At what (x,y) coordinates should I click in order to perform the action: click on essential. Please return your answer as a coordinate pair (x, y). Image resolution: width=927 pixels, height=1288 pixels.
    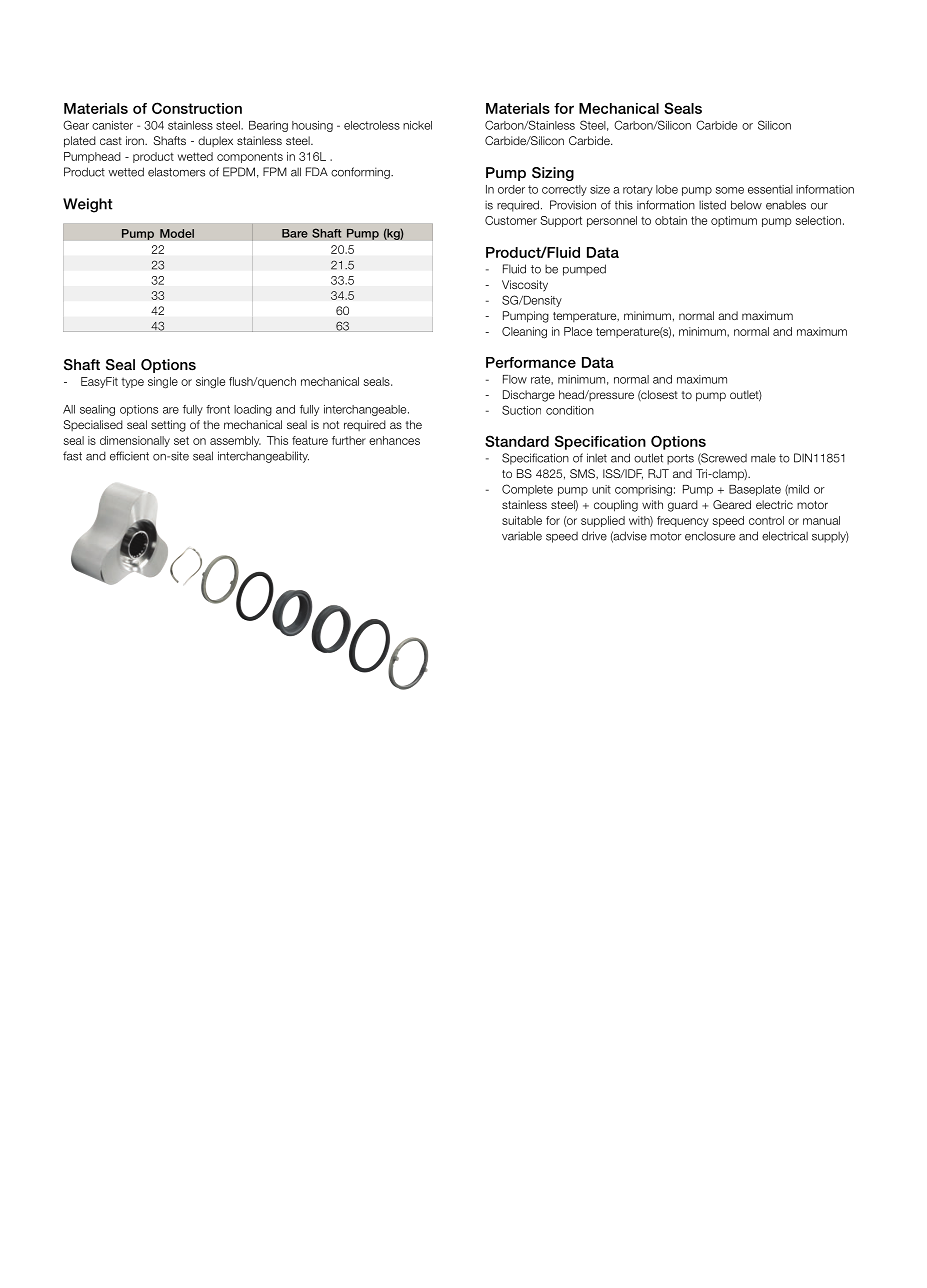
    Looking at the image, I should click on (770, 189).
